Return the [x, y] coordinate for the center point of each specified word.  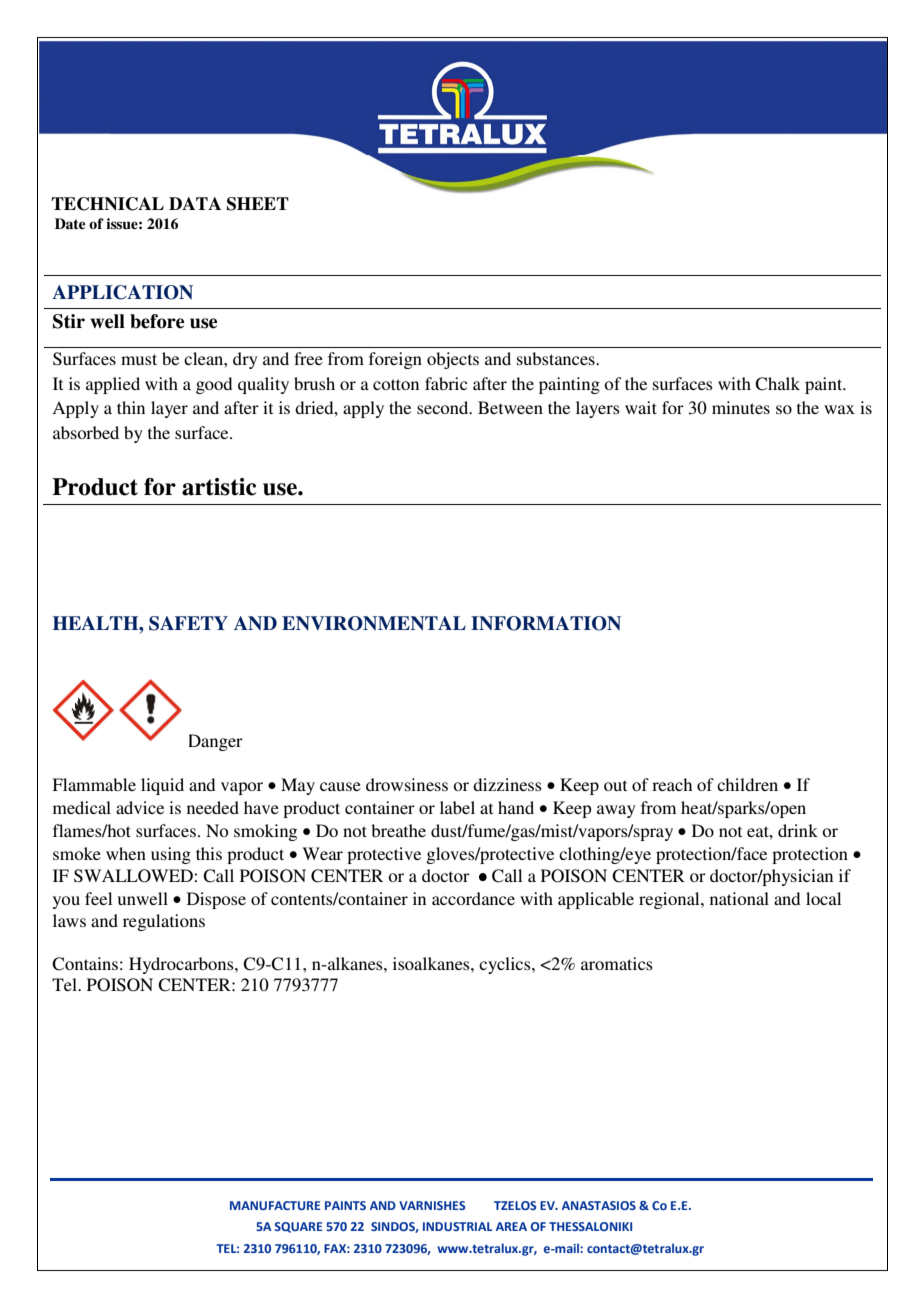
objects [453, 360]
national [739, 898]
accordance [473, 898]
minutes [741, 407]
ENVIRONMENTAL [374, 623]
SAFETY [188, 623]
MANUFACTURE [275, 1205]
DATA [195, 203]
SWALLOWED [134, 876]
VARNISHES [432, 1205]
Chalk [777, 384]
